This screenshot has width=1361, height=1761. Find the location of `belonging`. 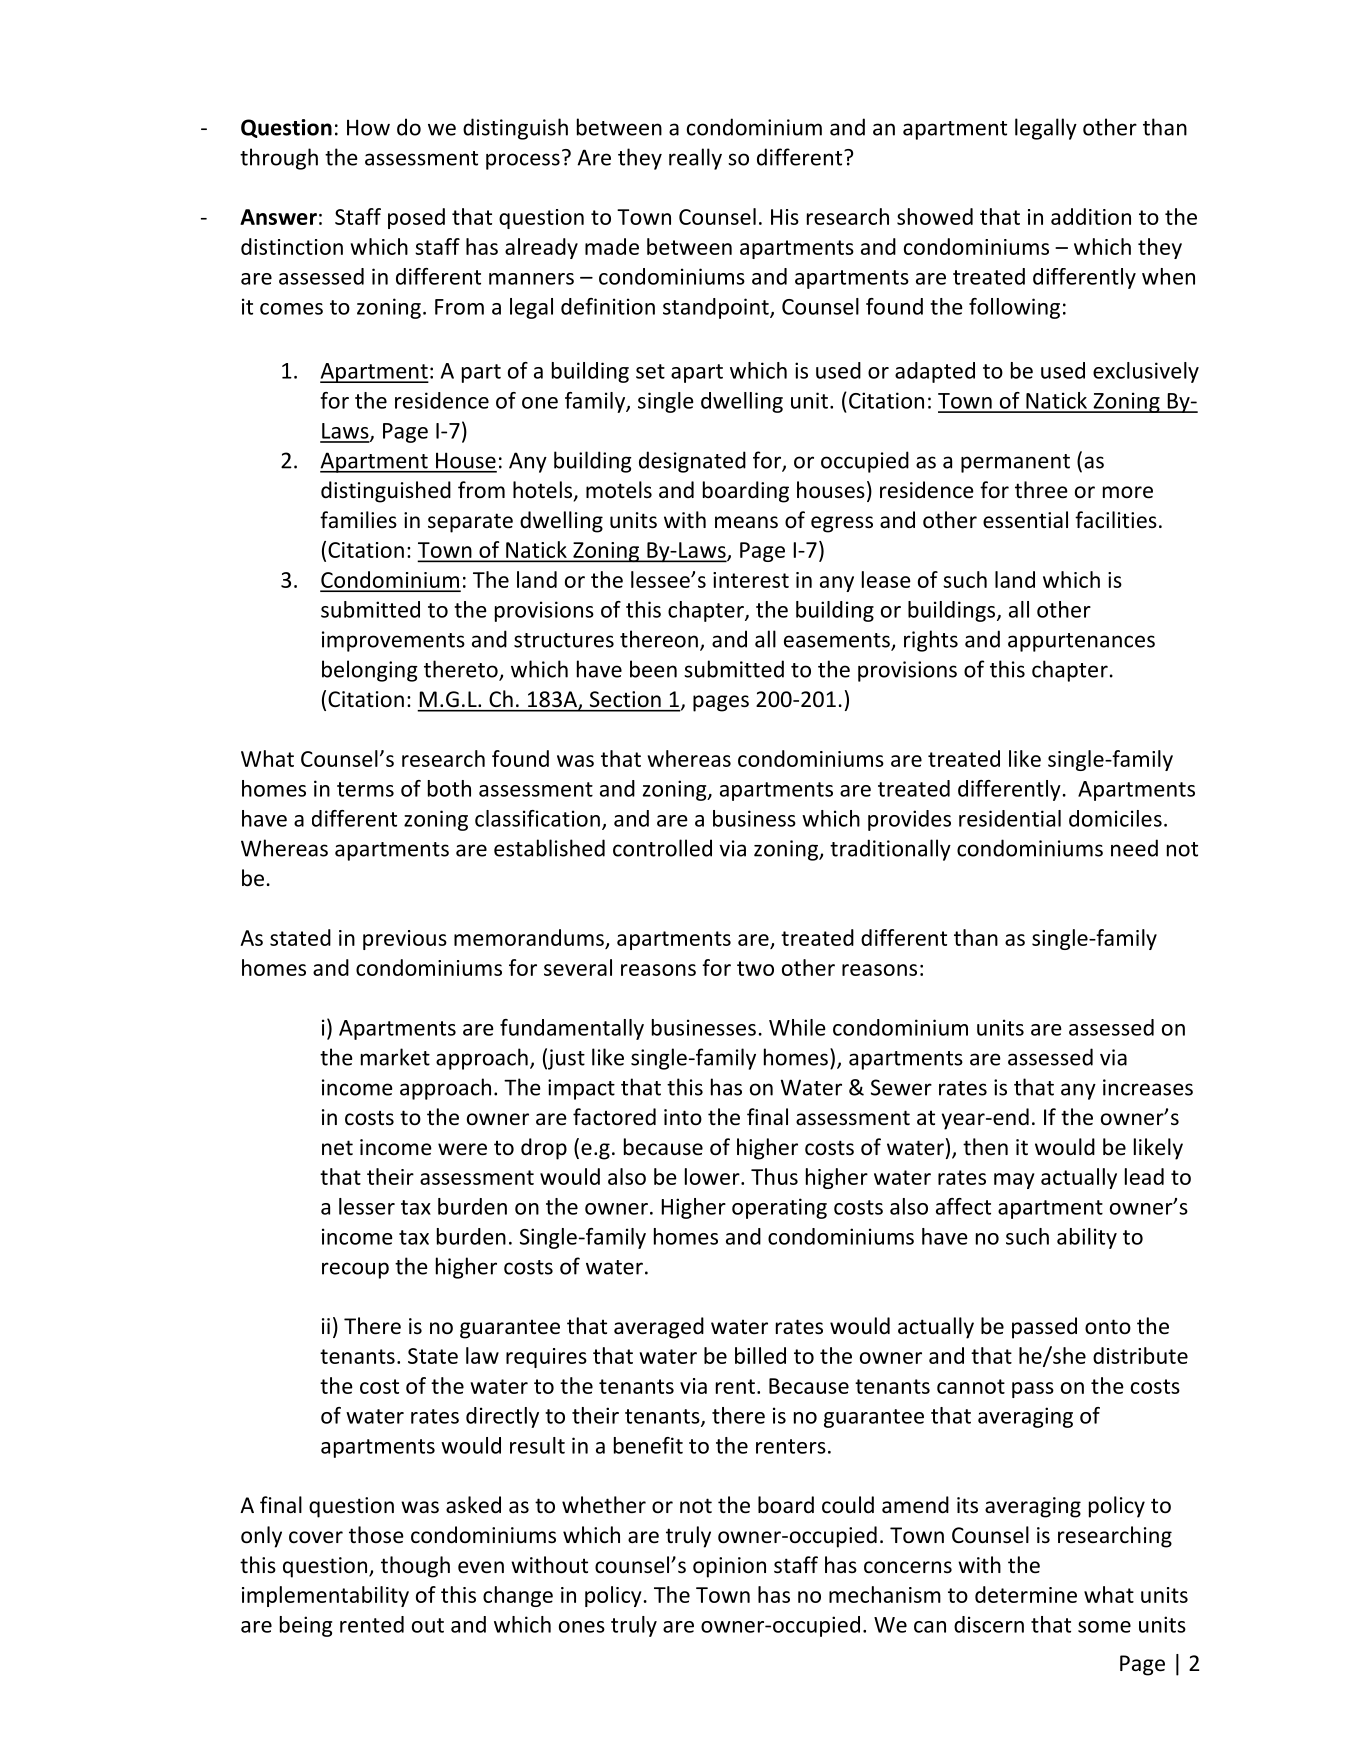

belonging is located at coordinates (370, 671).
